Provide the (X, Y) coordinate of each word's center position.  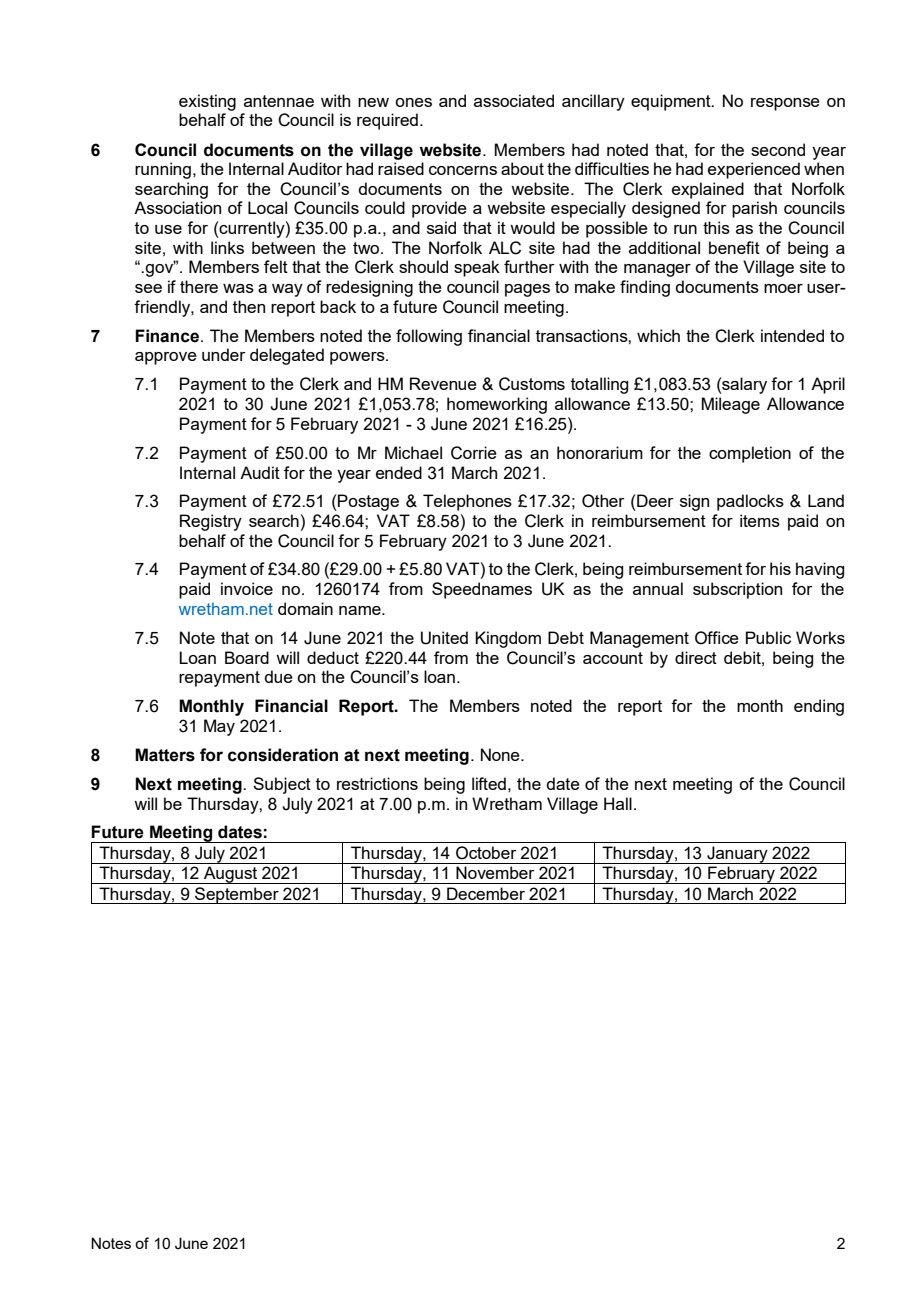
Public (768, 637)
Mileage (730, 405)
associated (514, 100)
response (785, 104)
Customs (532, 384)
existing (207, 102)
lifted (489, 783)
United (444, 638)
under (224, 354)
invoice (247, 588)
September (237, 895)
